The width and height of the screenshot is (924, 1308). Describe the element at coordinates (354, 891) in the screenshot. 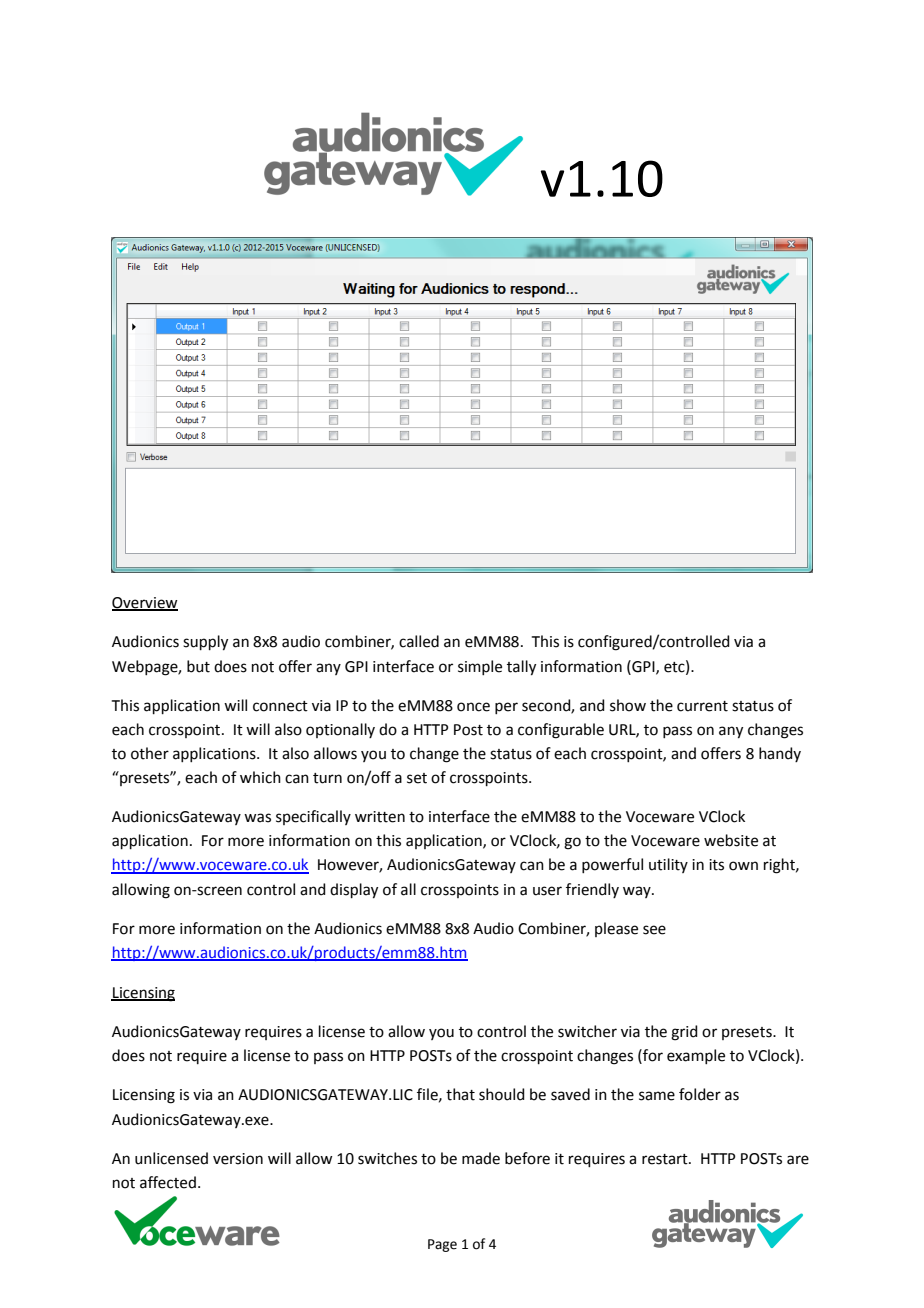

I see `display` at that location.
